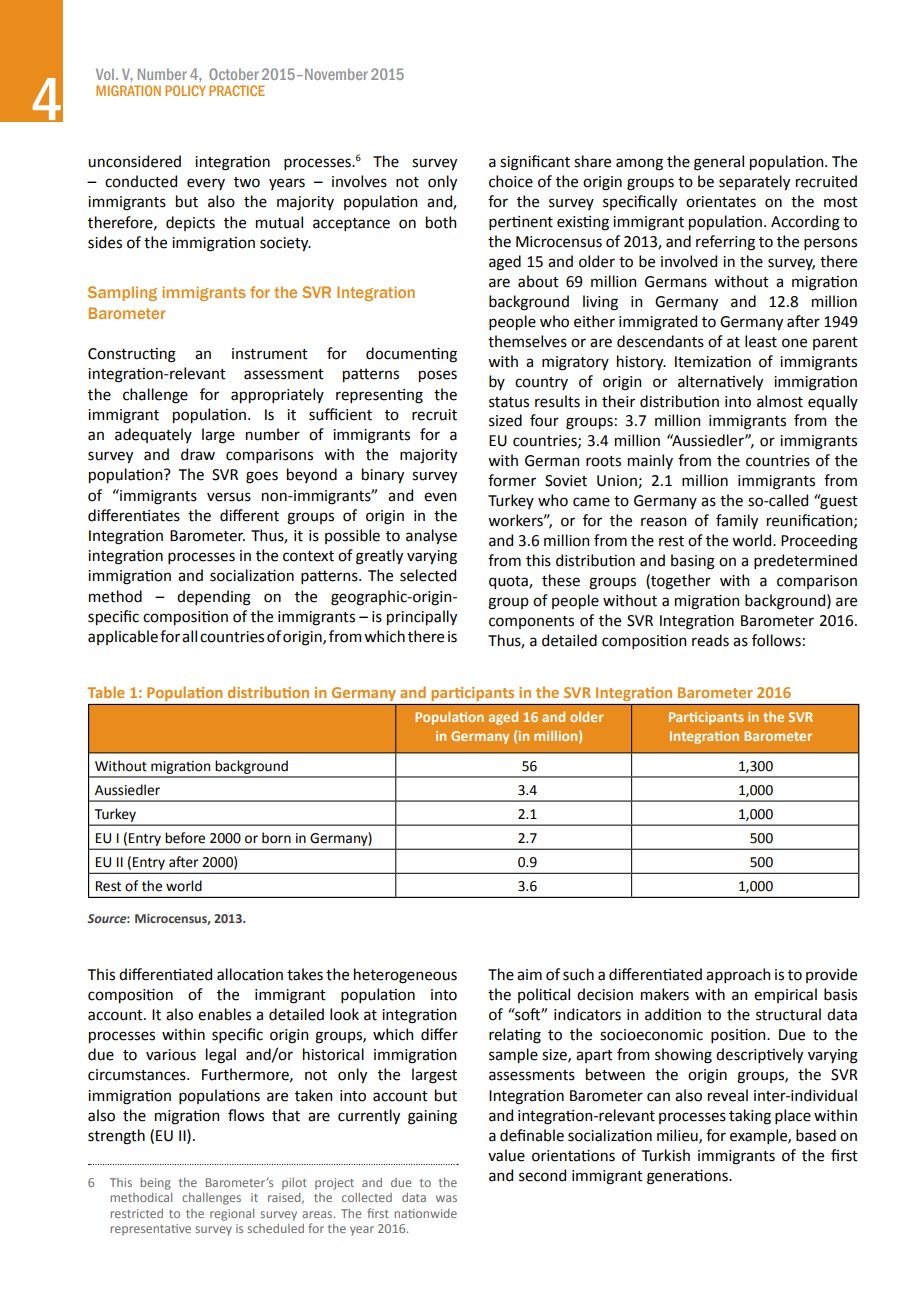 This document has width=924, height=1308. I want to click on former, so click(512, 480).
